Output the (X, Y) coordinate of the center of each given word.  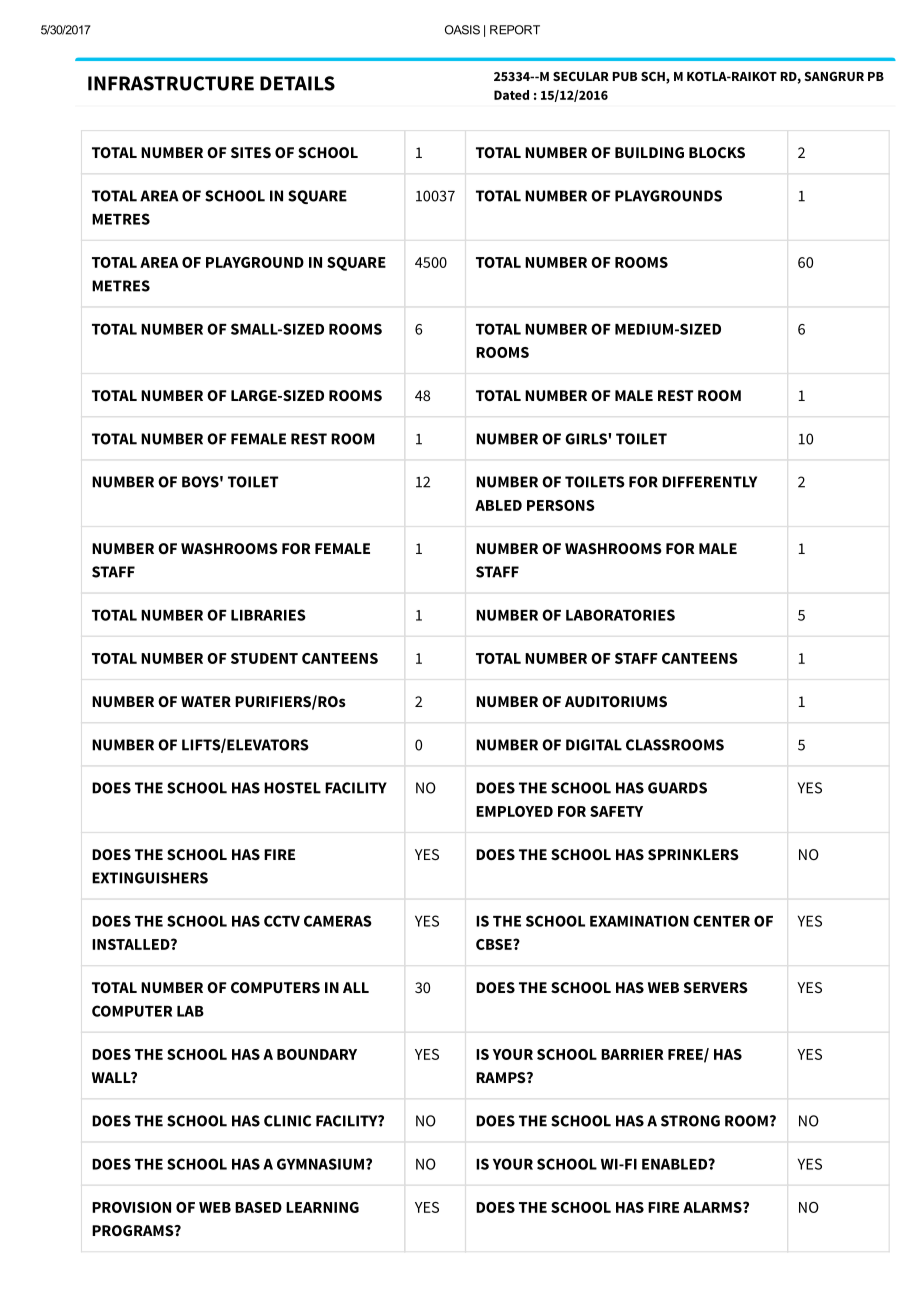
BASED (258, 1207)
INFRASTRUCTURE (171, 83)
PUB (625, 76)
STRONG (690, 1121)
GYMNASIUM (322, 1164)
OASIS (462, 30)
